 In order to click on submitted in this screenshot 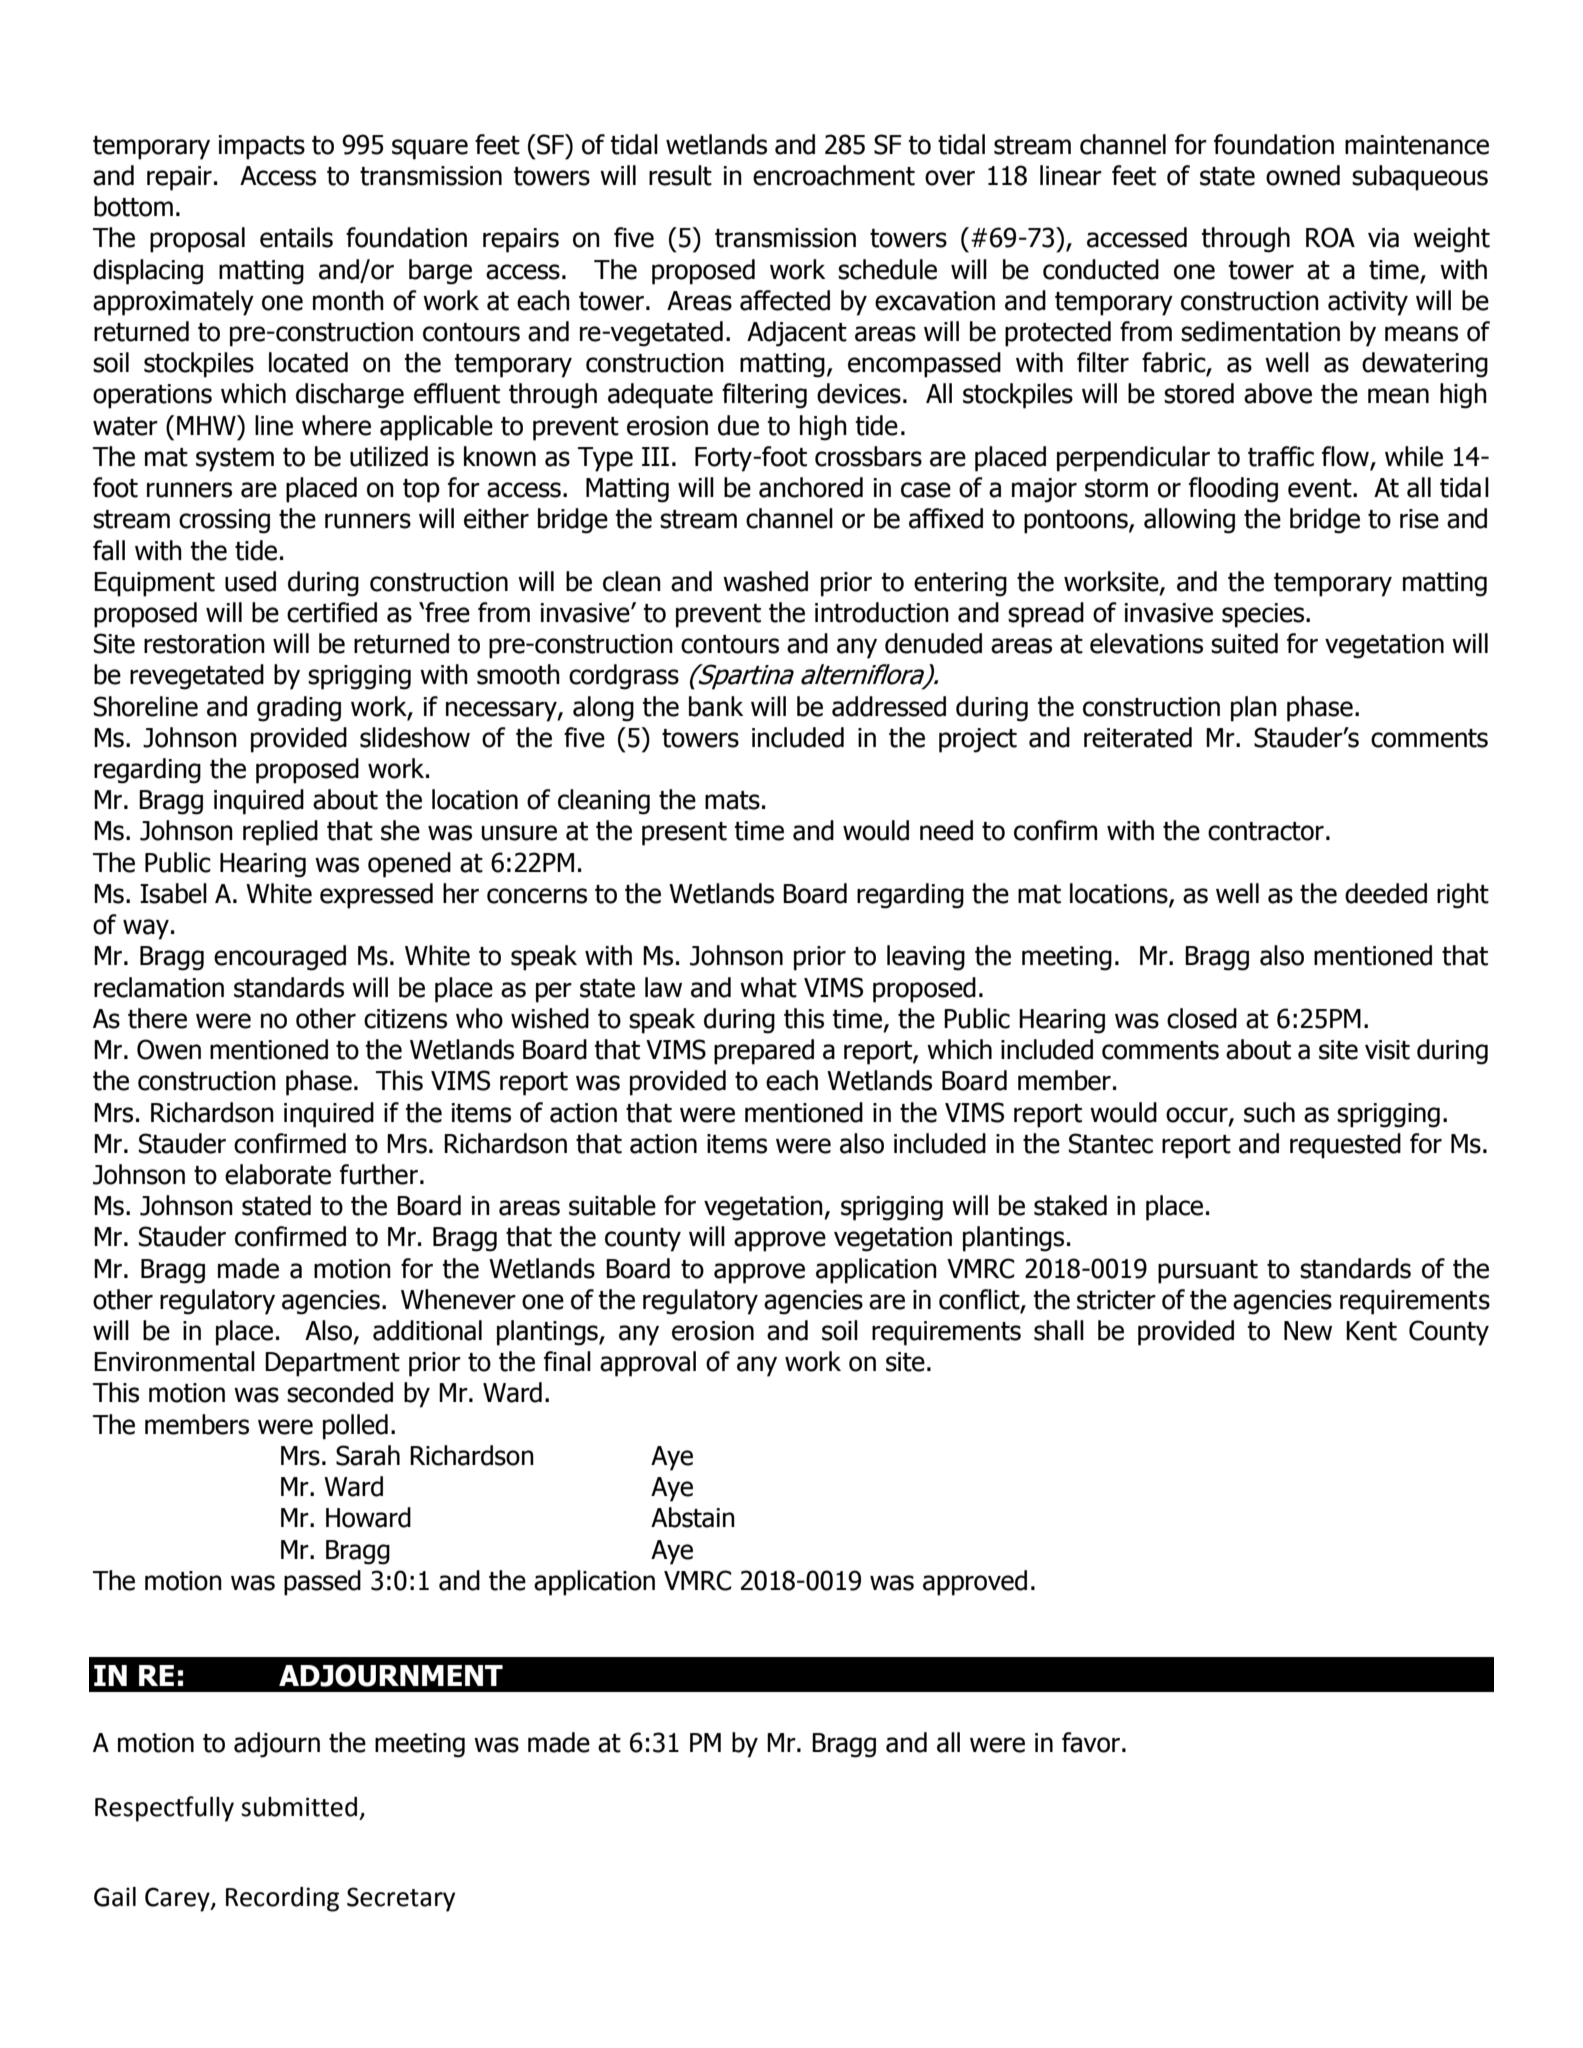, I will do `click(299, 1807)`.
